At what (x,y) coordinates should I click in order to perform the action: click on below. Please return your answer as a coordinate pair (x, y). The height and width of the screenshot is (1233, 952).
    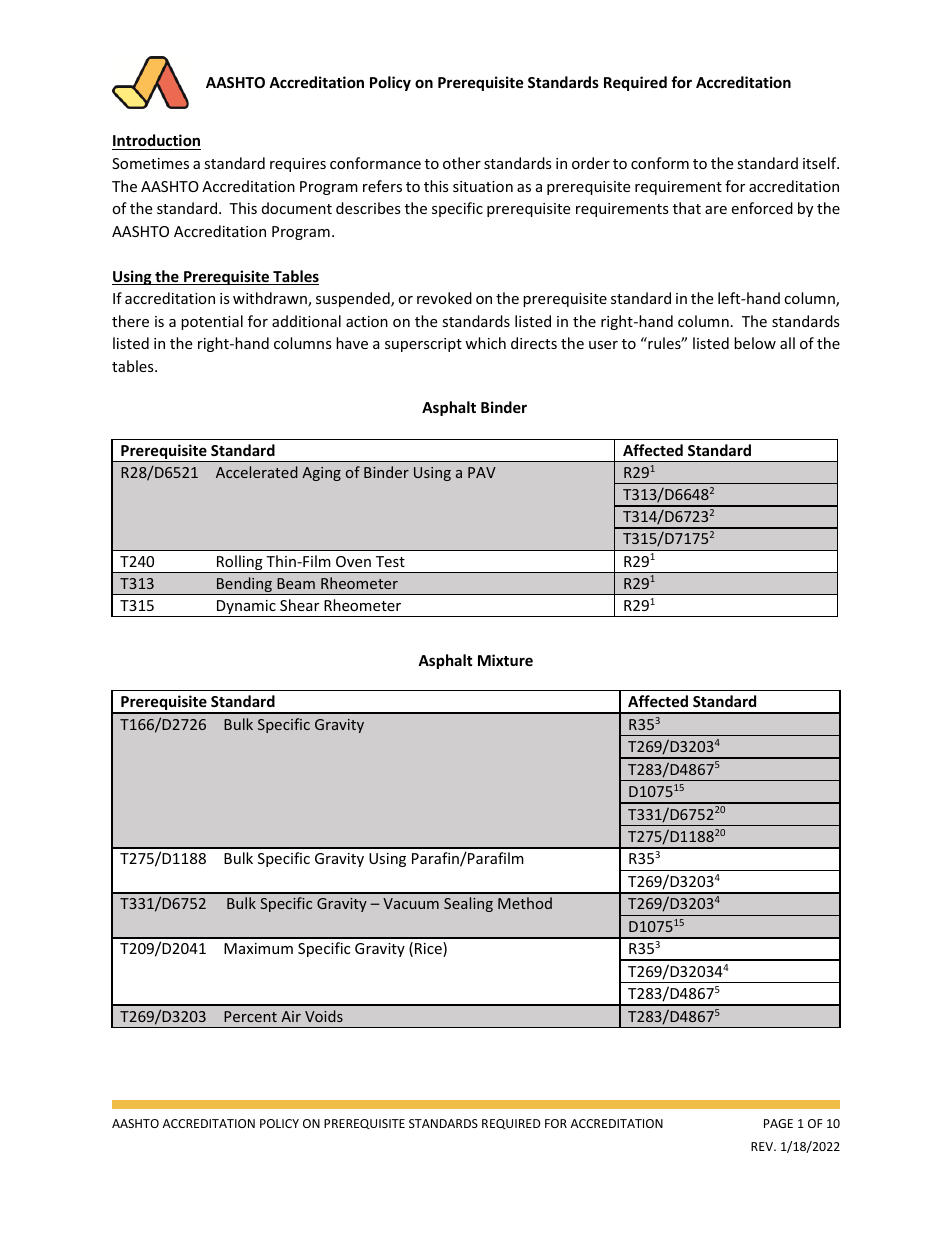
    Looking at the image, I should click on (755, 343).
